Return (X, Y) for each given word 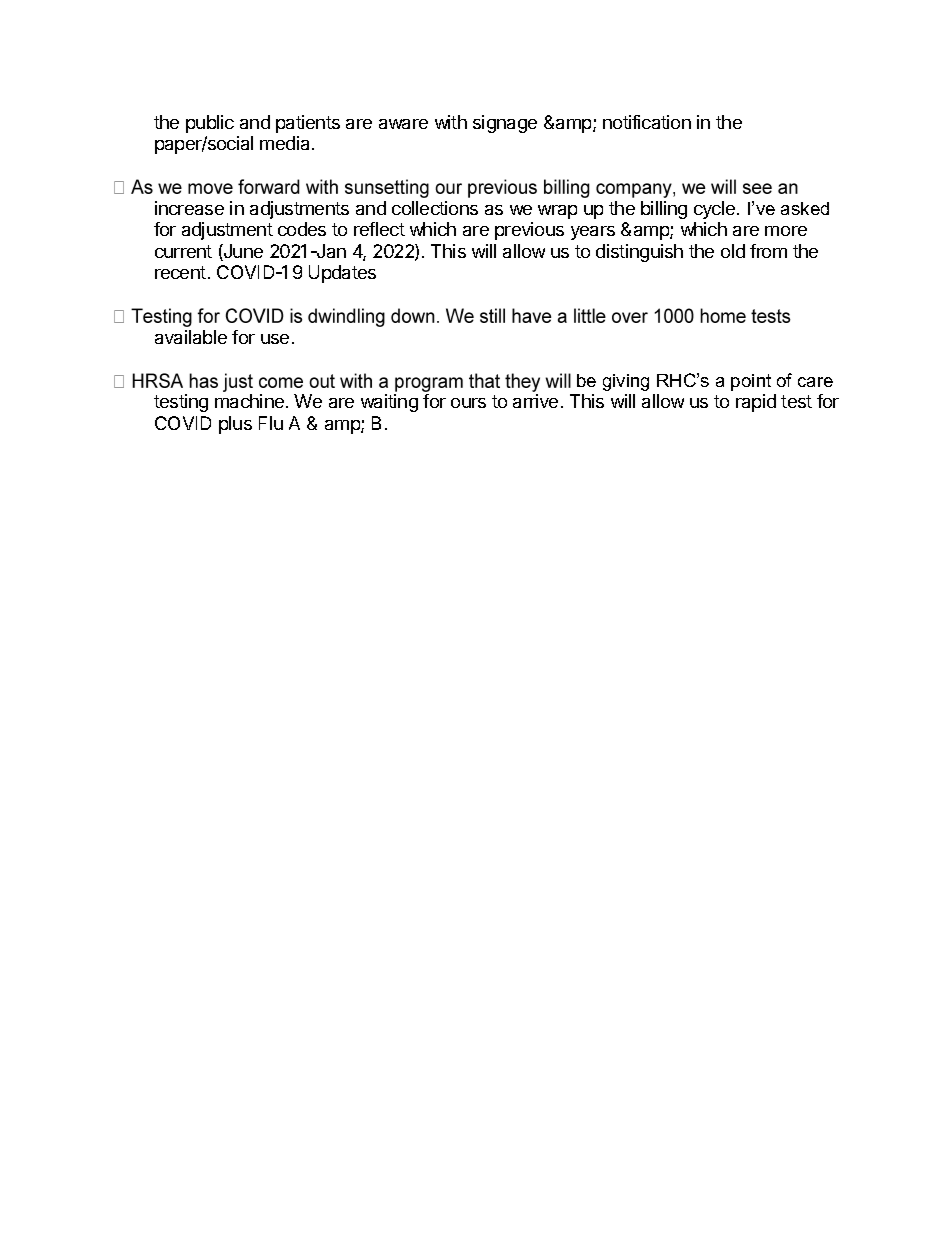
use (275, 339)
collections (435, 208)
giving (626, 382)
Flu (271, 423)
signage (505, 124)
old (733, 251)
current (183, 251)
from (768, 251)
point (751, 382)
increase (189, 208)
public (210, 124)
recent (180, 272)
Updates (342, 274)
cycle (716, 210)
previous (529, 231)
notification (647, 122)
